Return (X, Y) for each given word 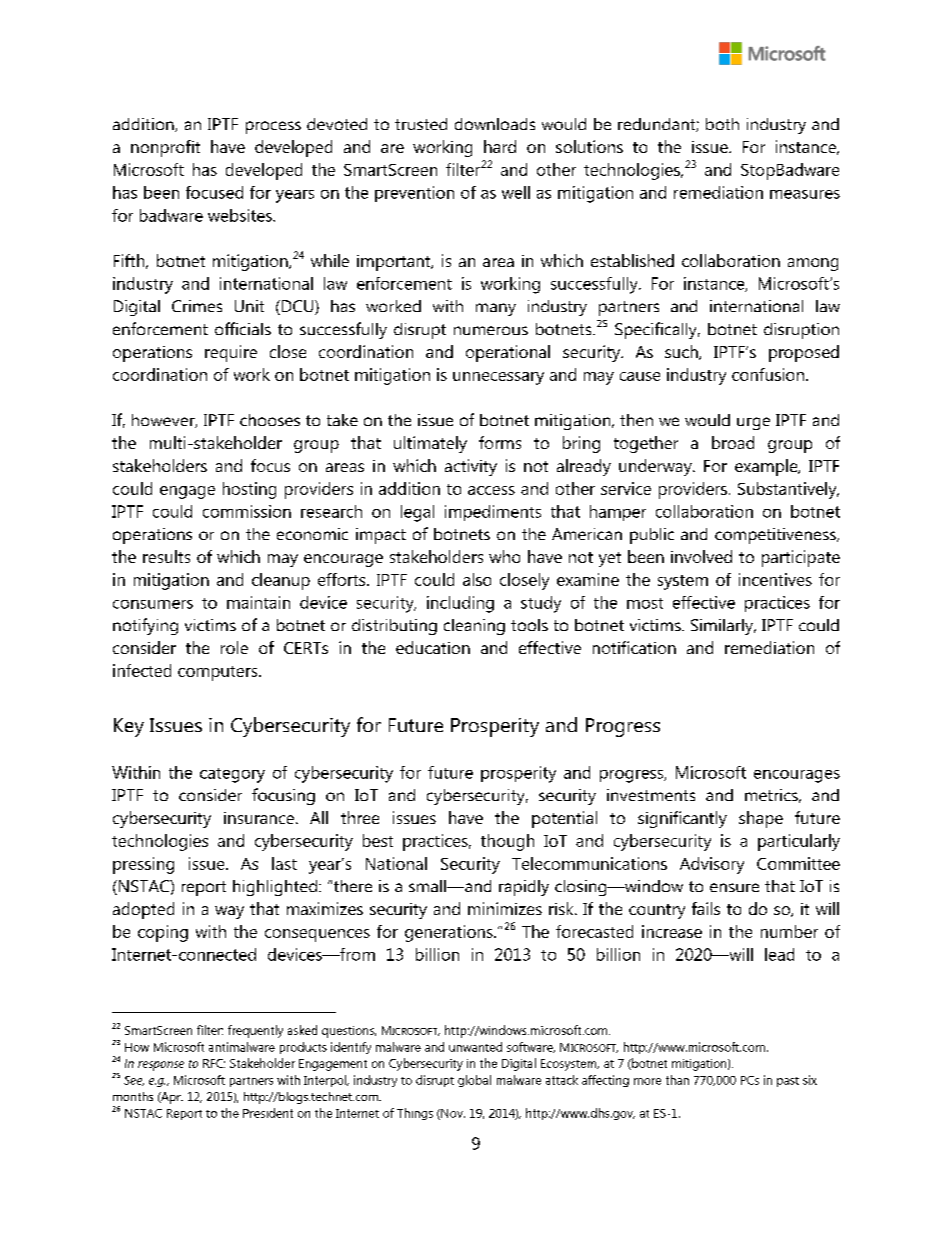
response (161, 1066)
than (677, 1080)
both (722, 124)
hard (500, 146)
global (474, 1081)
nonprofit (165, 148)
